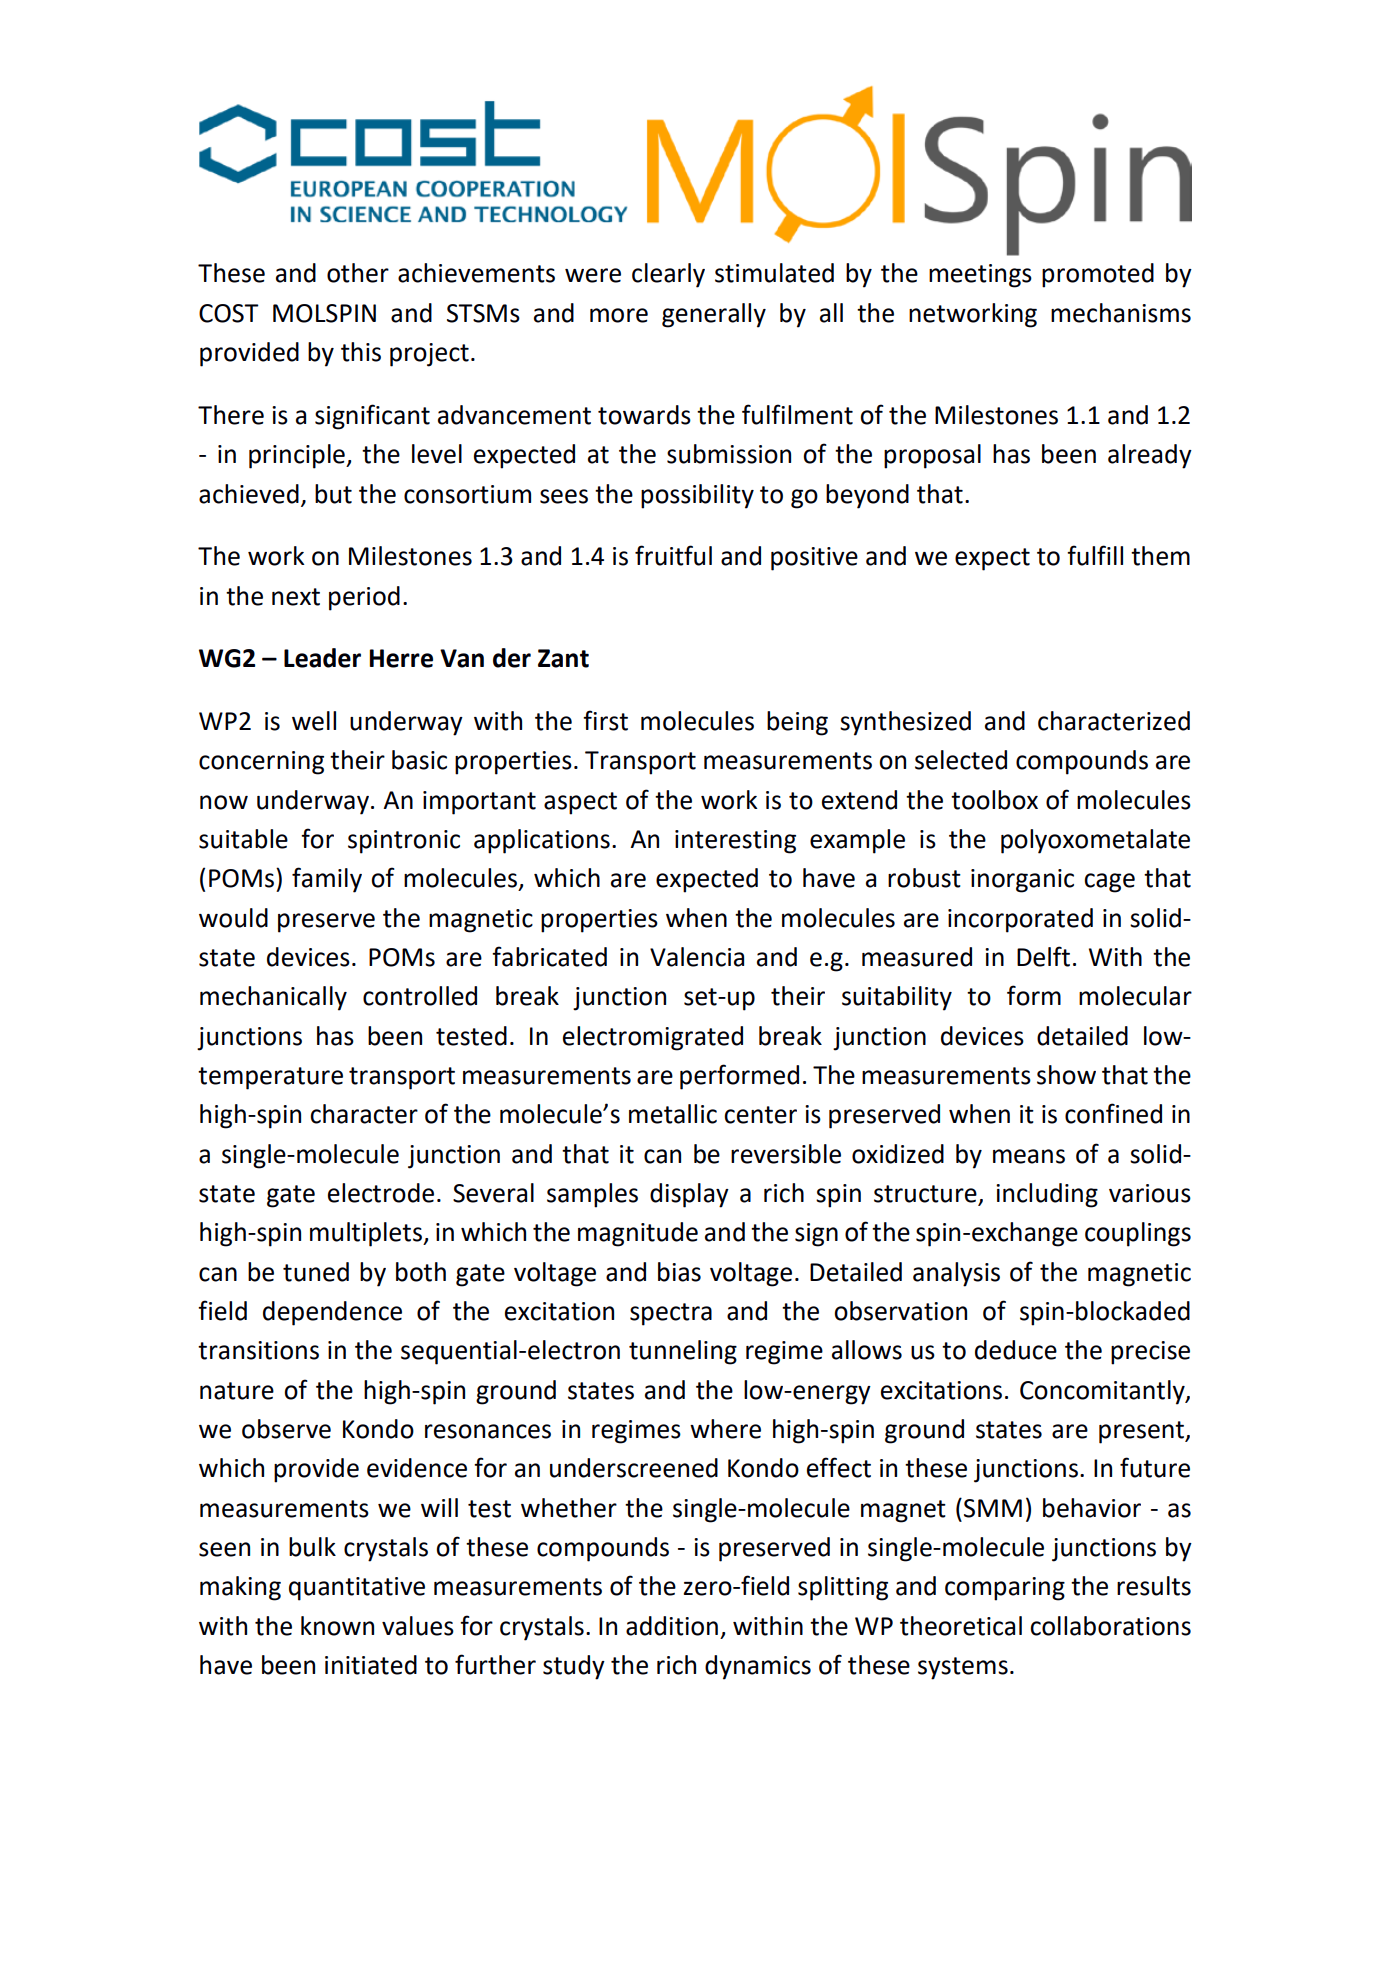 Image resolution: width=1390 pixels, height=1966 pixels. I want to click on Valencia, so click(697, 957).
